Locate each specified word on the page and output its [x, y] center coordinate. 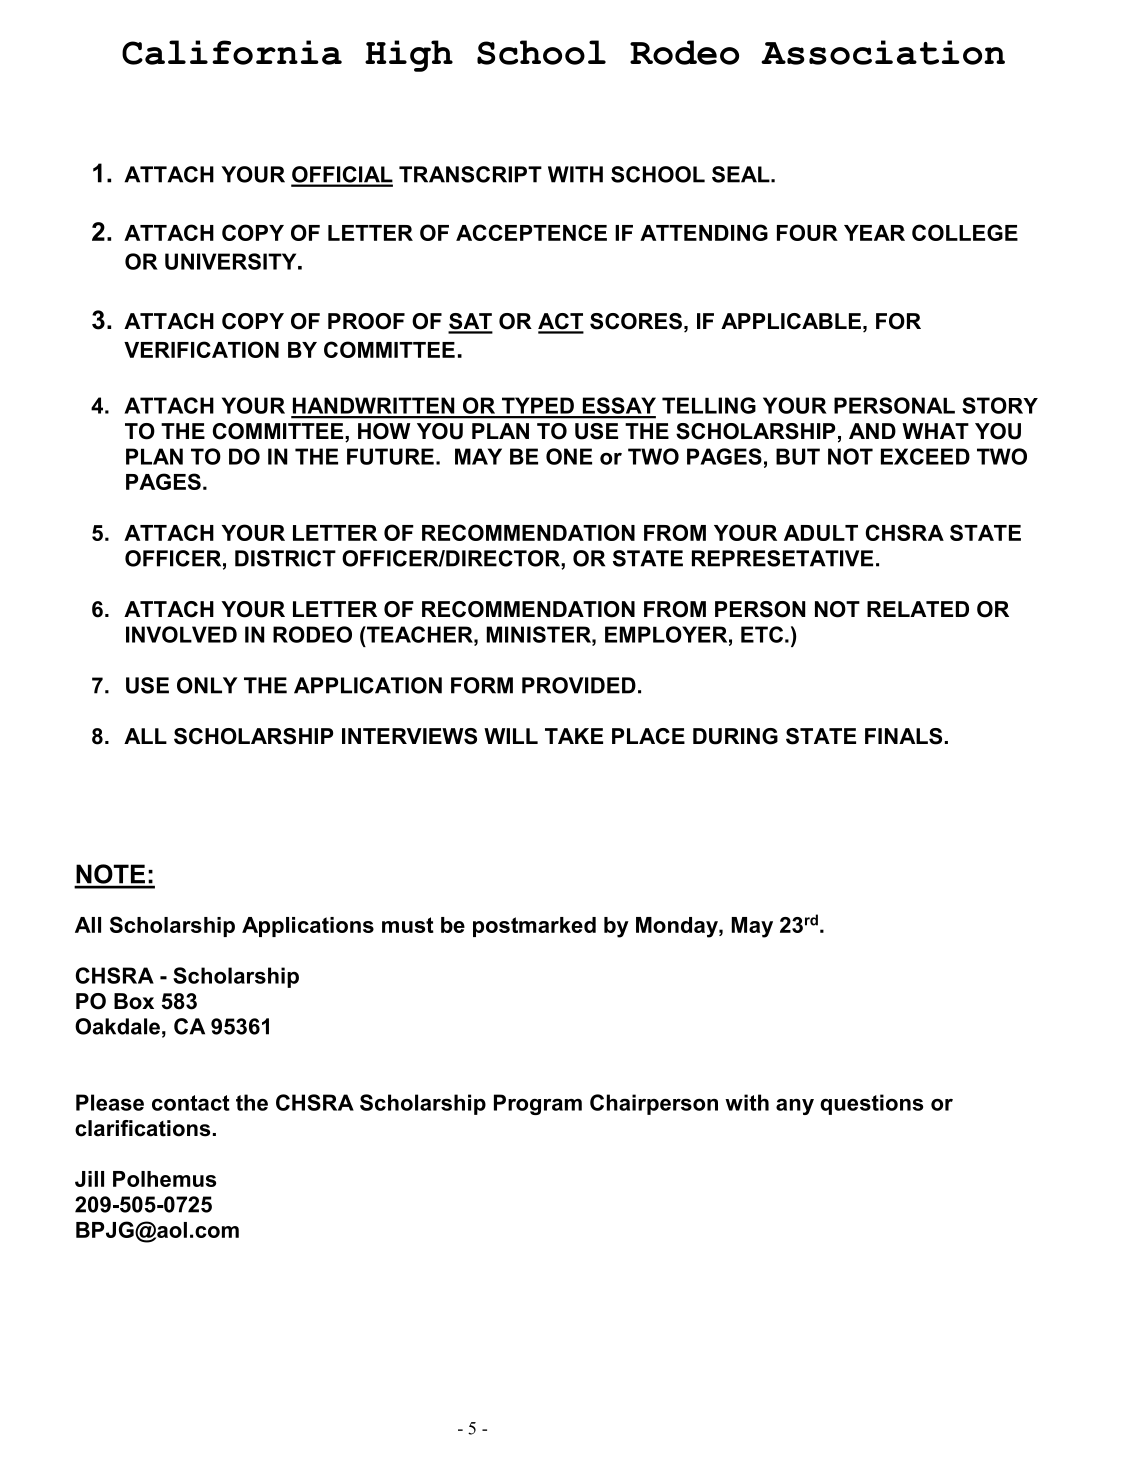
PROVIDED [579, 685]
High [409, 56]
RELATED [918, 609]
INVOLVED [181, 634]
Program [538, 1104]
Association [883, 52]
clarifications [142, 1128]
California [232, 52]
